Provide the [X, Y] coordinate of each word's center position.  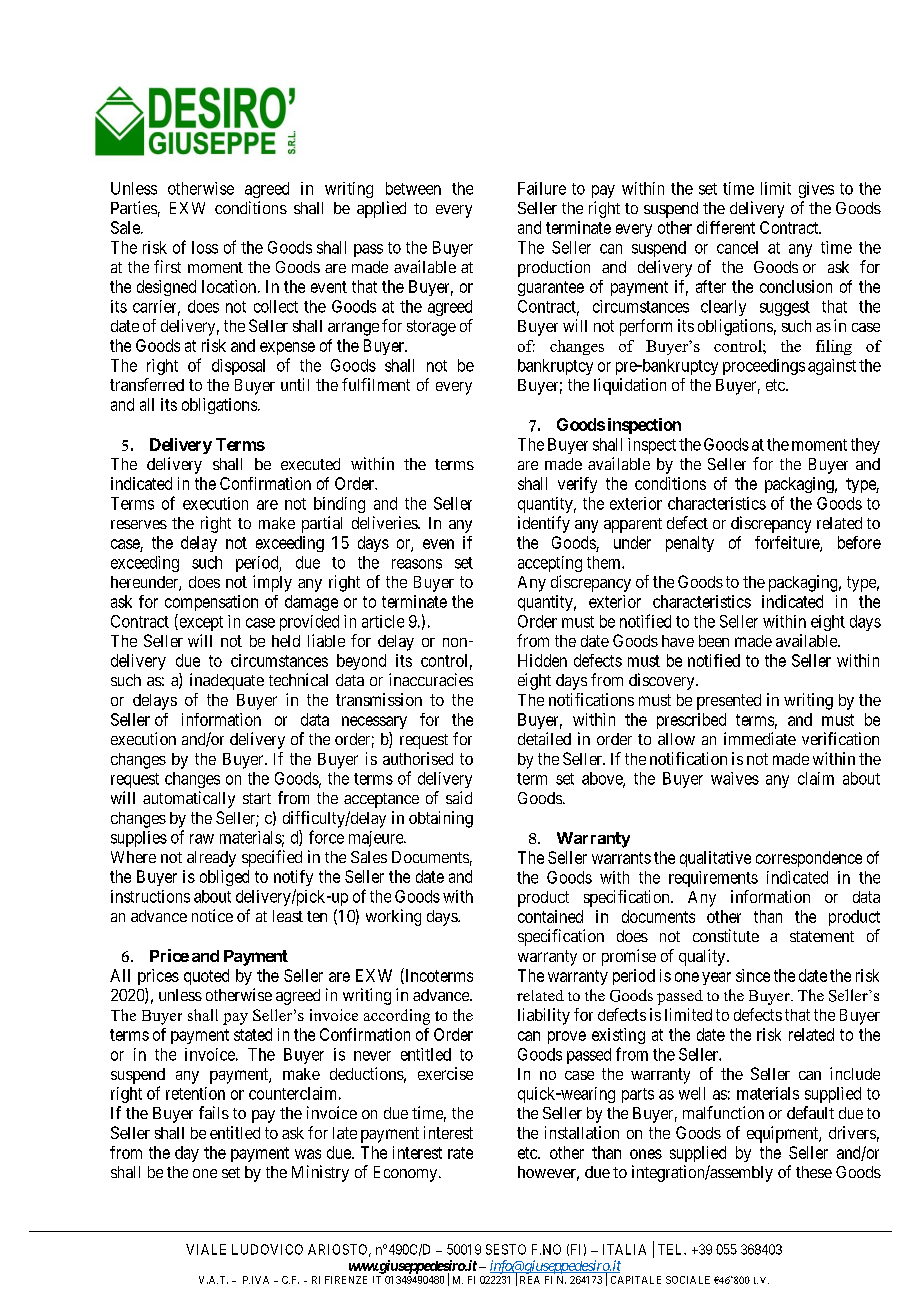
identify [544, 524]
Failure [542, 188]
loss [205, 247]
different [726, 227]
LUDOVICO [267, 1249]
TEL [672, 1249]
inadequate [227, 681]
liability [544, 1016]
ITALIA [624, 1249]
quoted [206, 977]
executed [310, 464]
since [753, 975]
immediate [760, 738]
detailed [544, 738]
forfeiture [788, 543]
